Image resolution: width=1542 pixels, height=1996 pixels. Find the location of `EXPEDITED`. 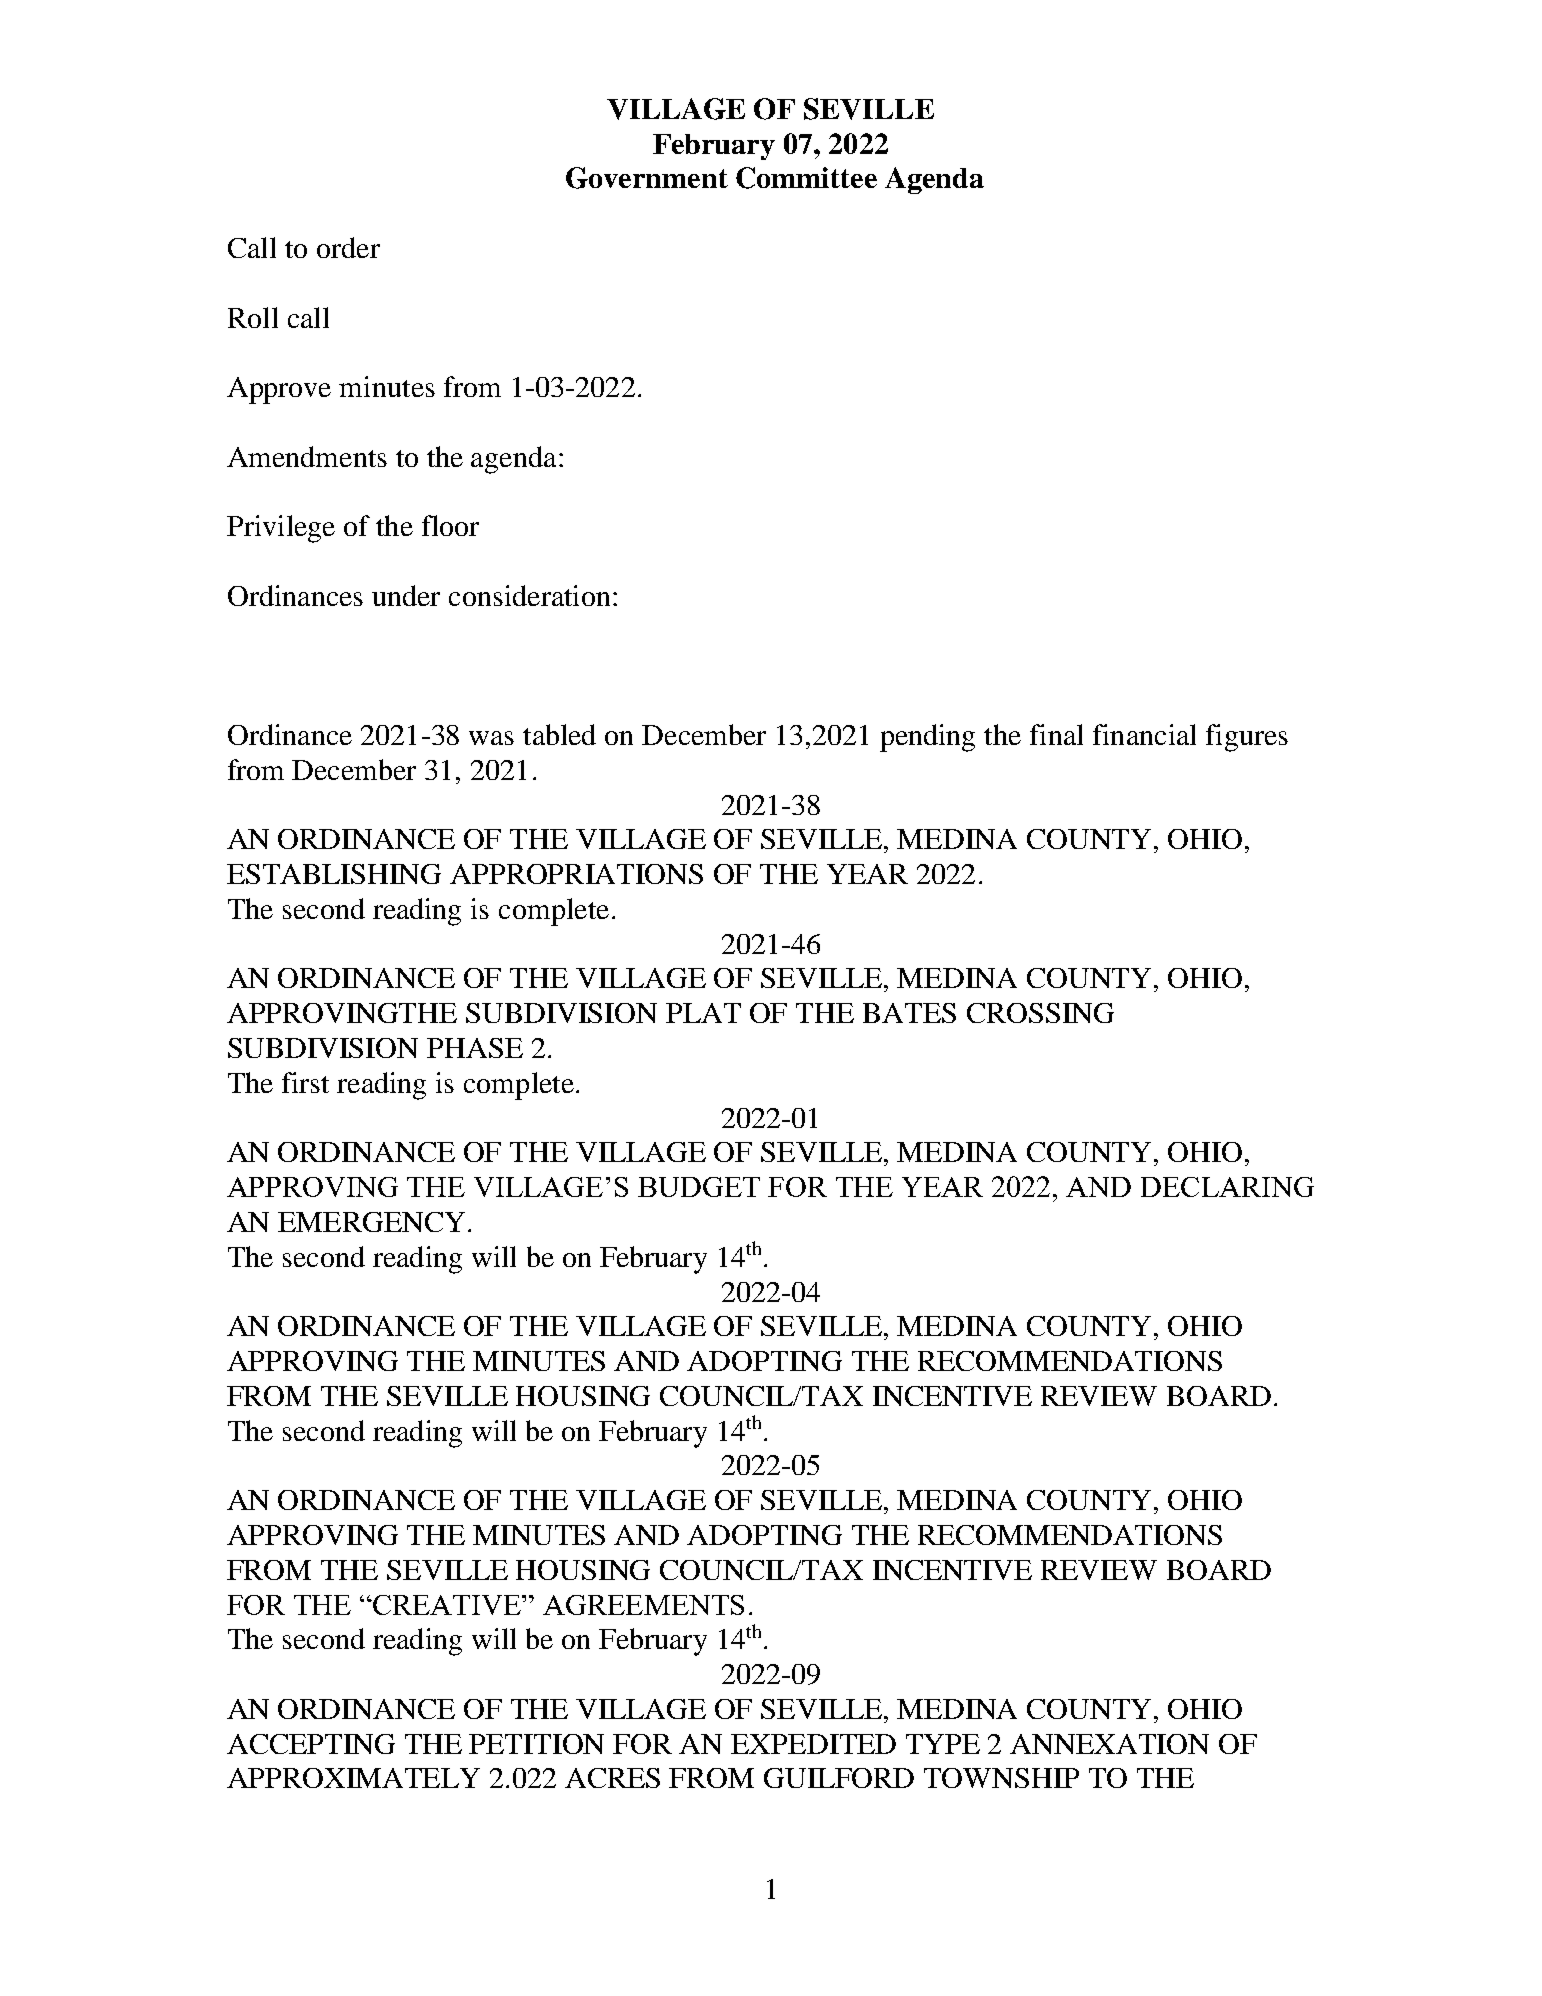

EXPEDITED is located at coordinates (813, 1744).
